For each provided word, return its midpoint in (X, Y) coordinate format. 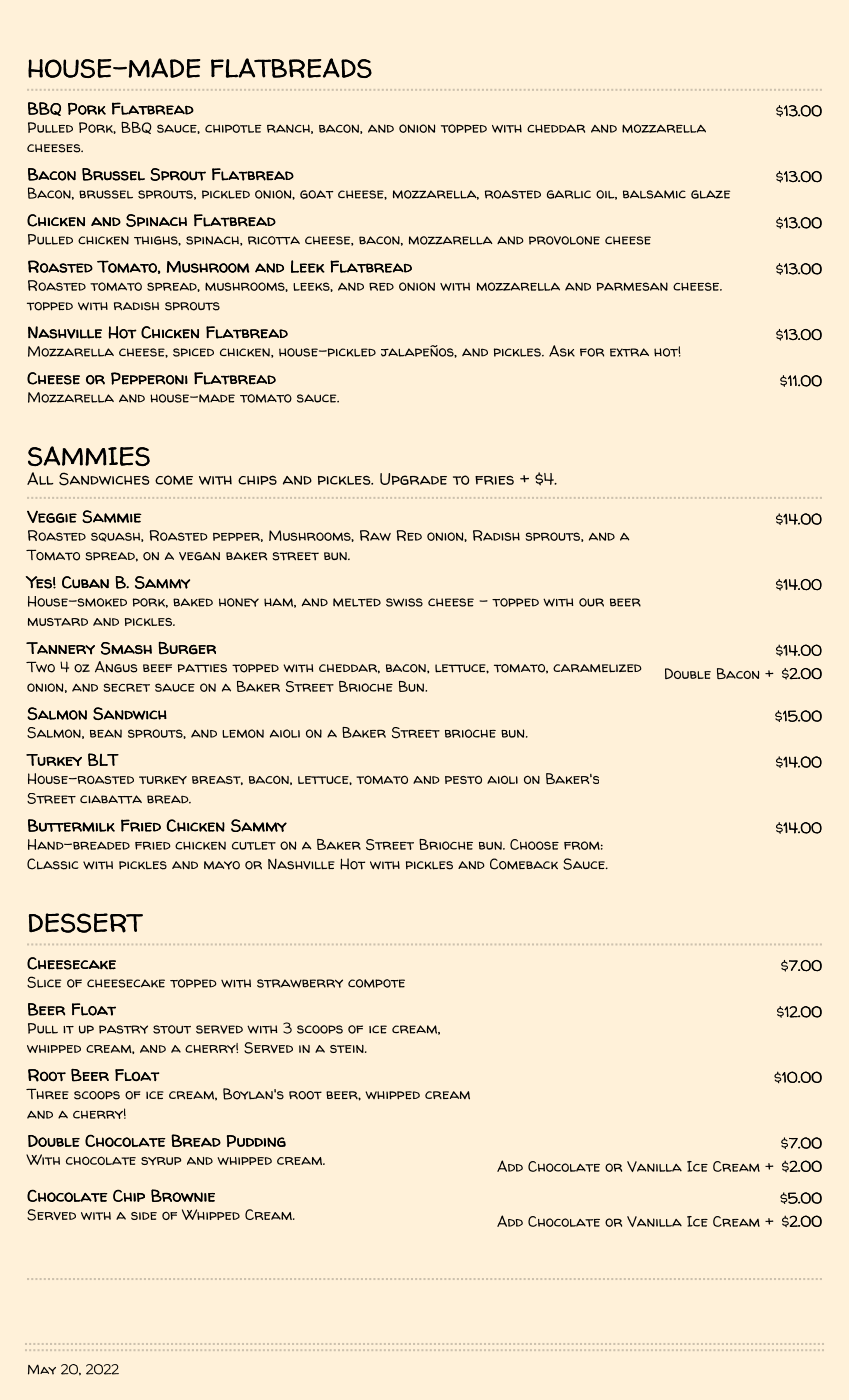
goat (316, 194)
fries (494, 480)
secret (126, 687)
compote (376, 983)
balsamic (654, 194)
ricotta (274, 240)
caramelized (597, 668)
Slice (44, 982)
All (40, 478)
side (144, 1216)
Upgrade (413, 479)
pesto (463, 779)
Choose (534, 844)
